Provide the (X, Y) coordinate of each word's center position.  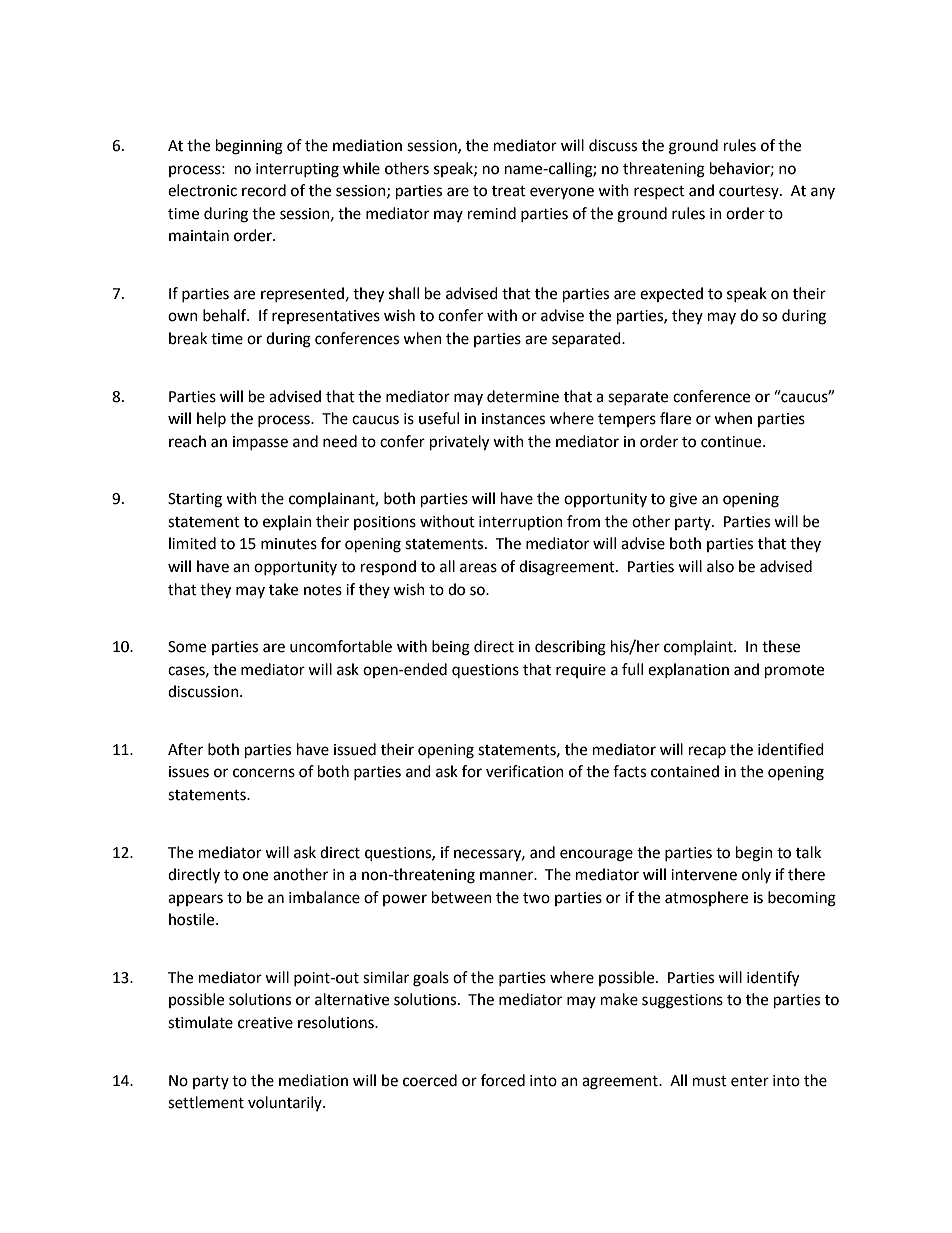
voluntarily (286, 1103)
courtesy (750, 192)
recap (707, 752)
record (264, 190)
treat (509, 191)
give (683, 500)
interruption (521, 523)
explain (287, 522)
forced (503, 1080)
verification (525, 771)
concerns (264, 773)
